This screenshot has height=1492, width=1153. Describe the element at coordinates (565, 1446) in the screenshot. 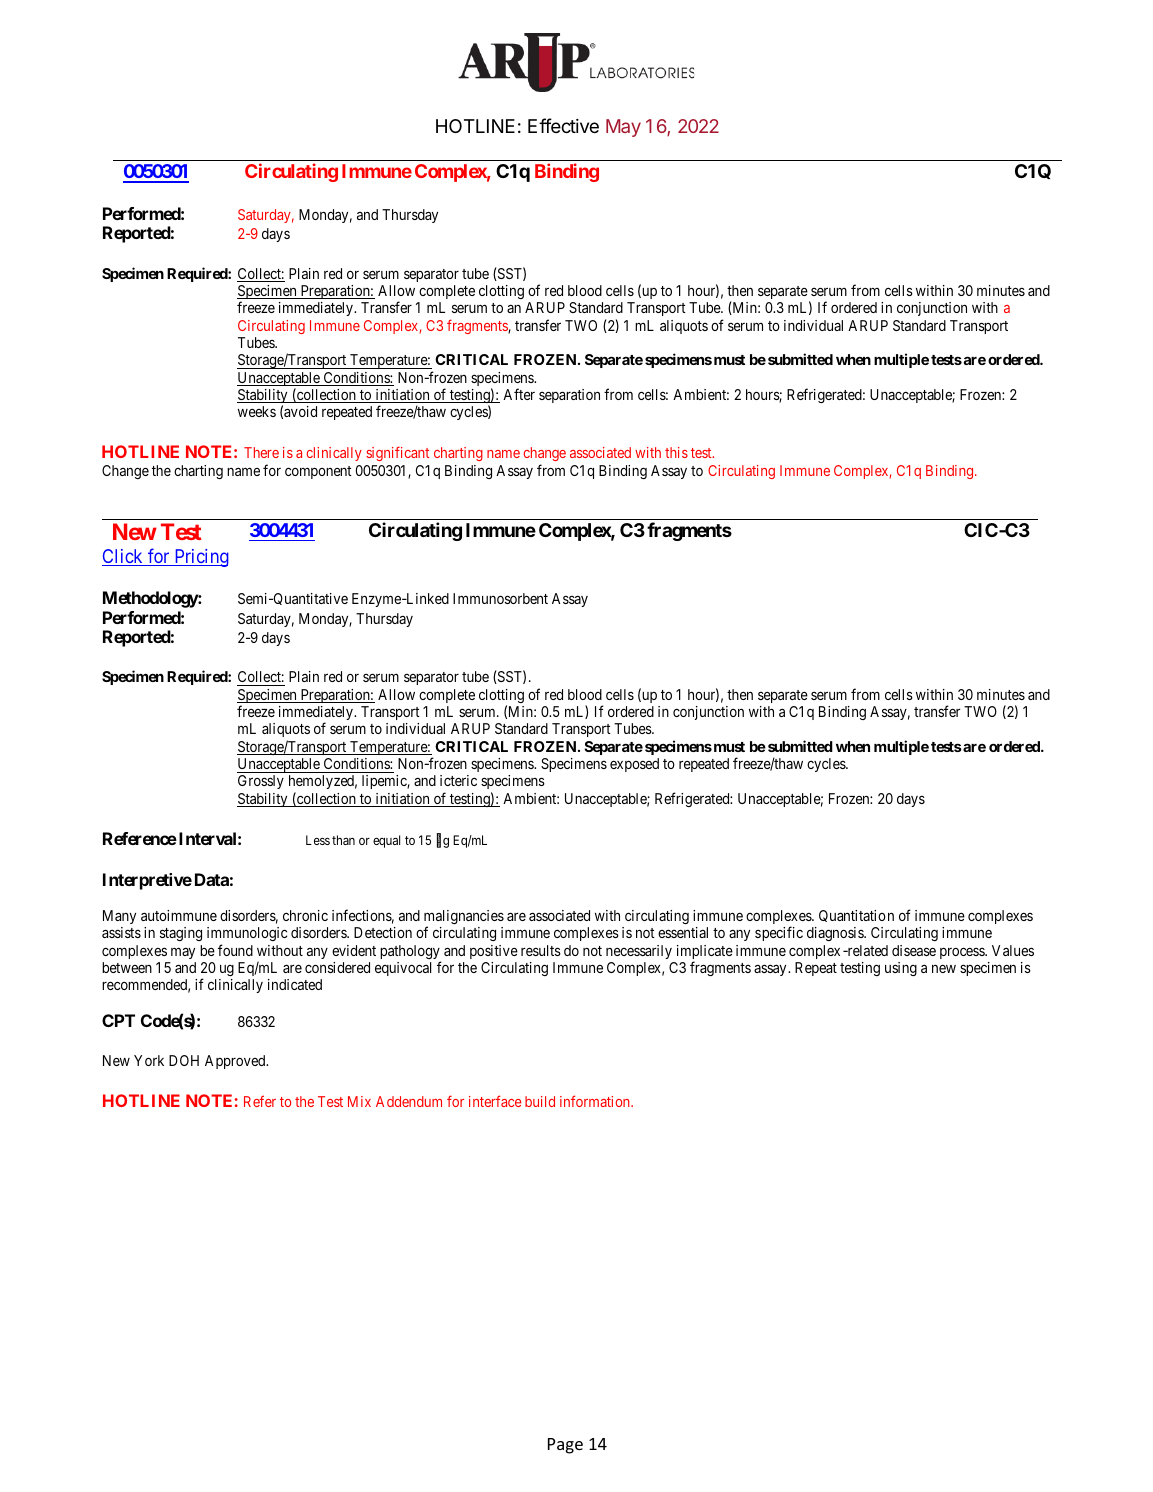

I see `Page` at that location.
